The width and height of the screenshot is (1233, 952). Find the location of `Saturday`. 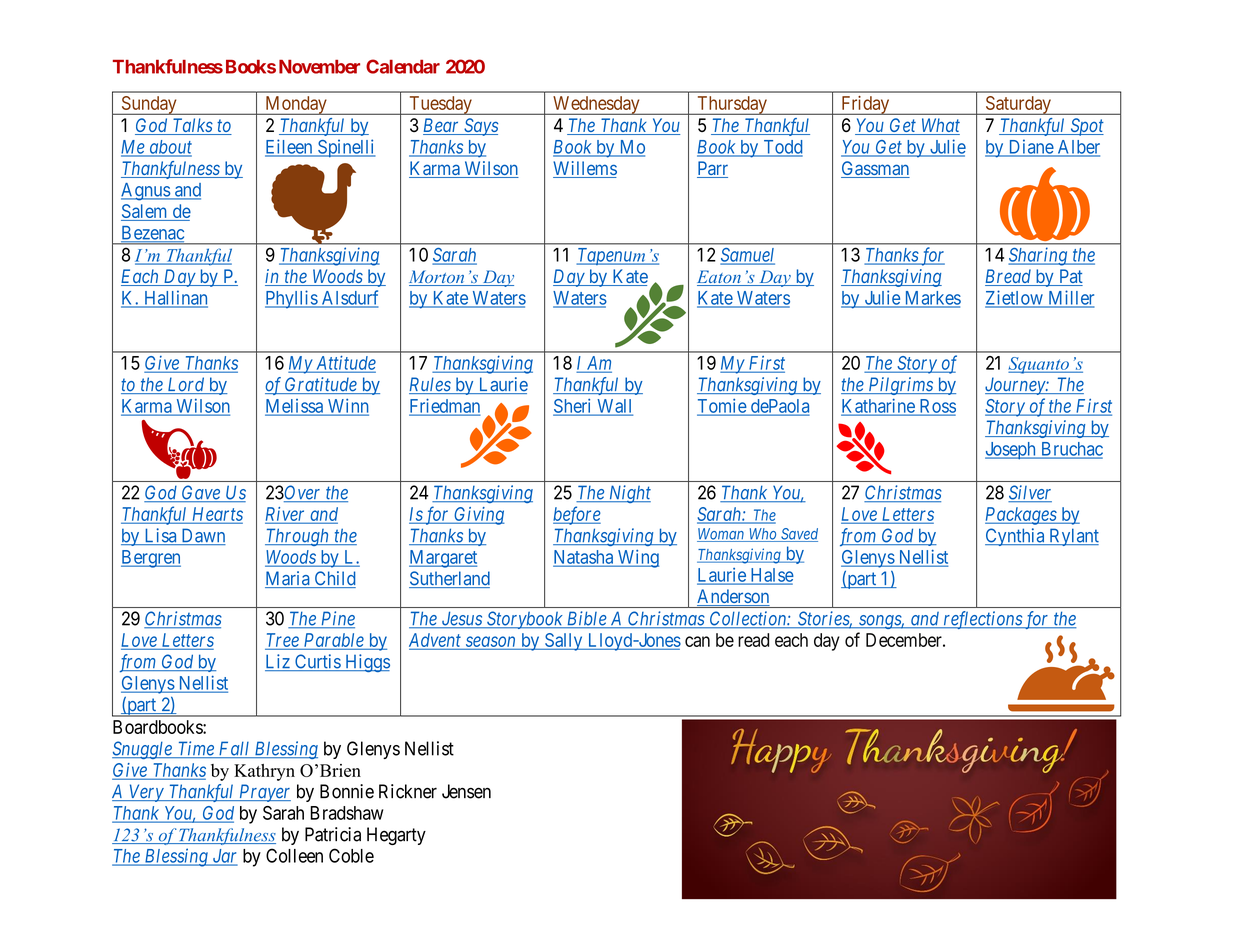

Saturday is located at coordinates (1018, 105).
